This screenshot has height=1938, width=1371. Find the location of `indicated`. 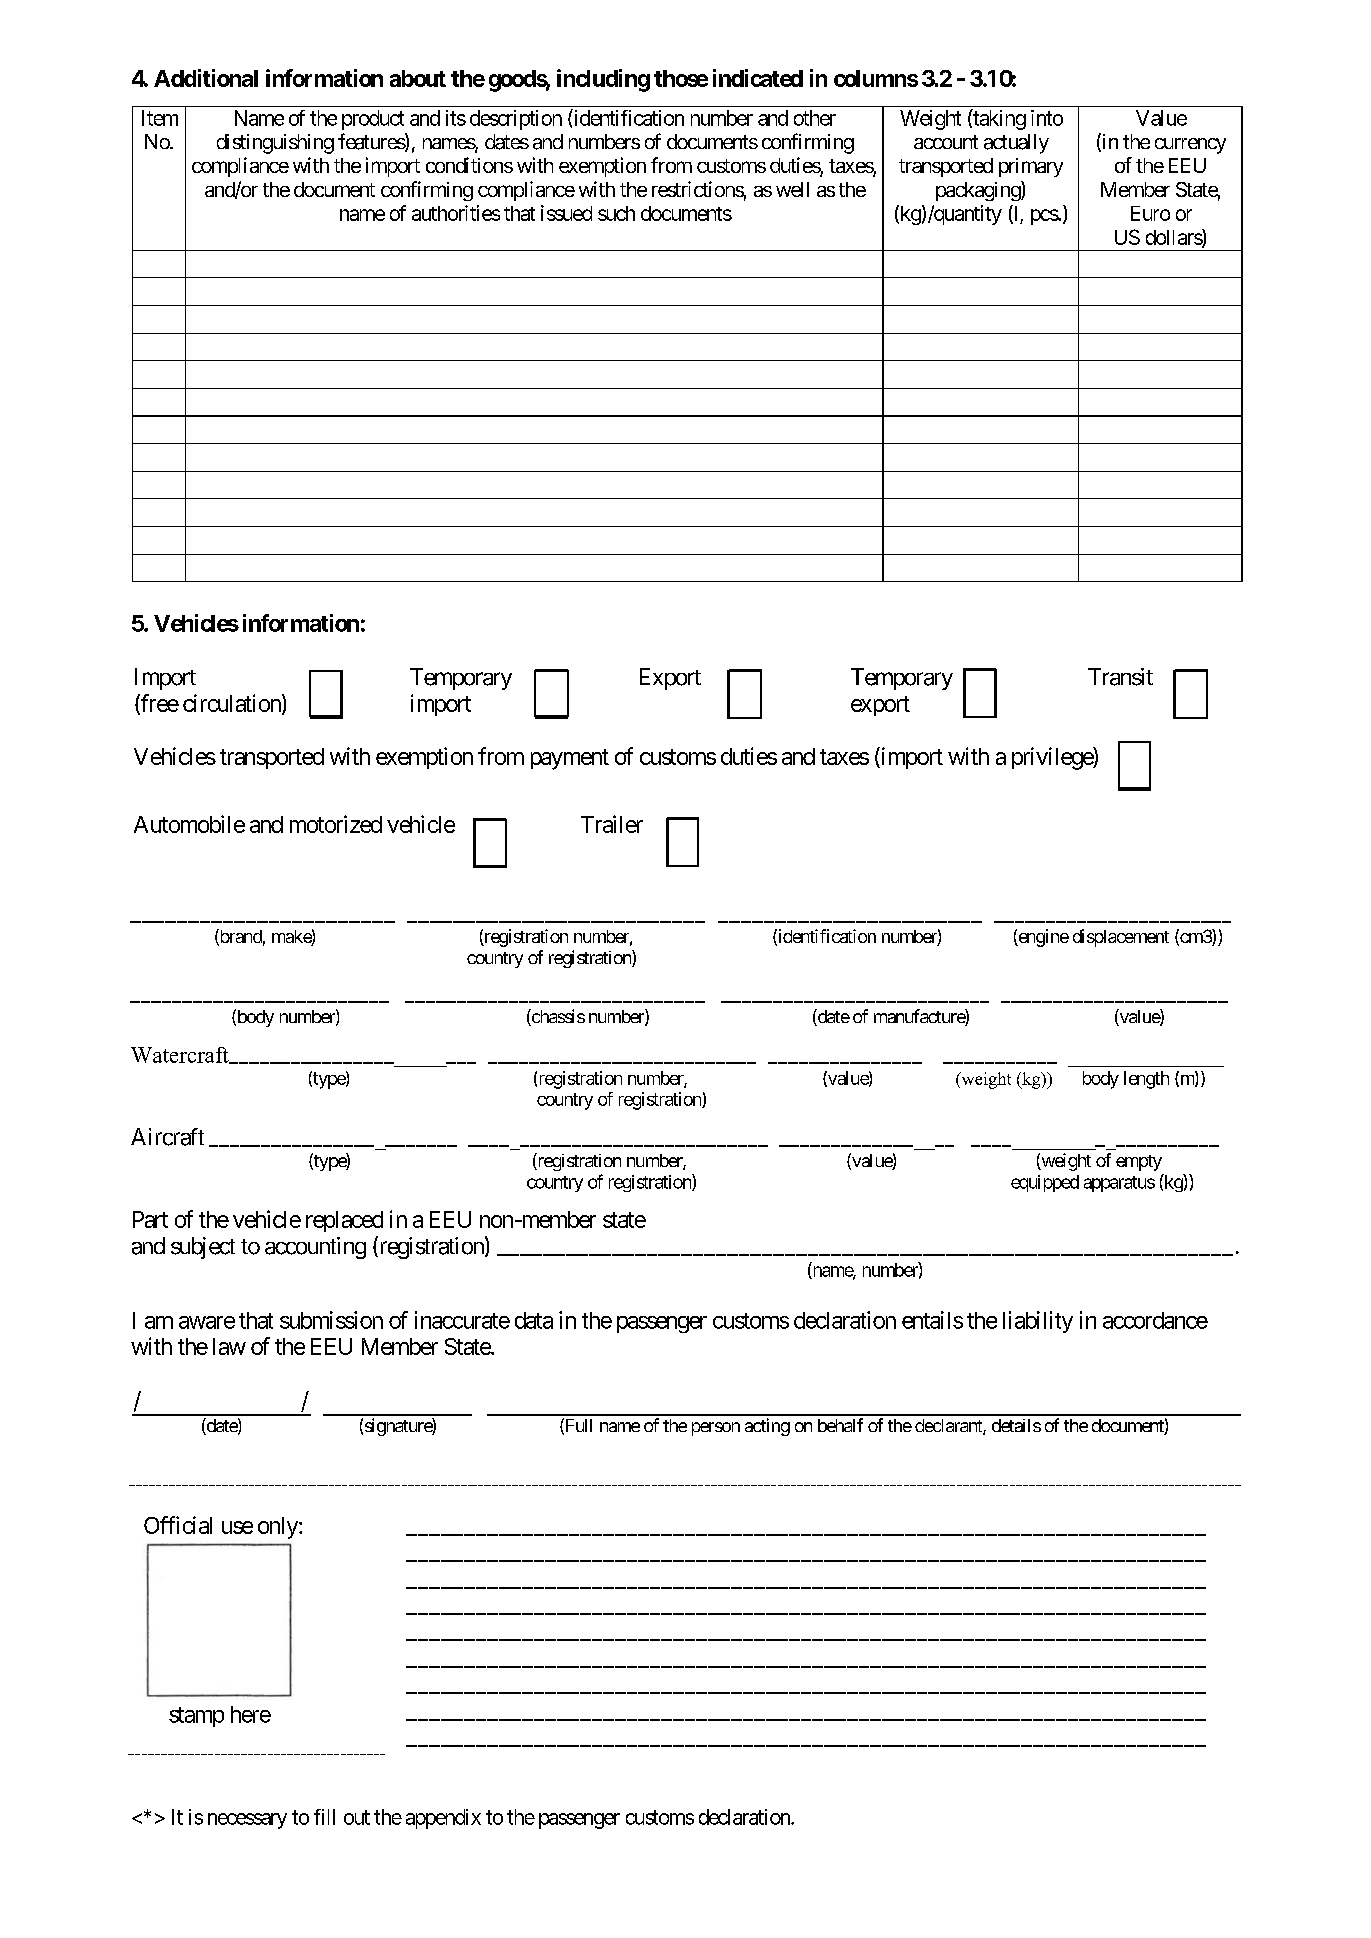

indicated is located at coordinates (758, 78).
